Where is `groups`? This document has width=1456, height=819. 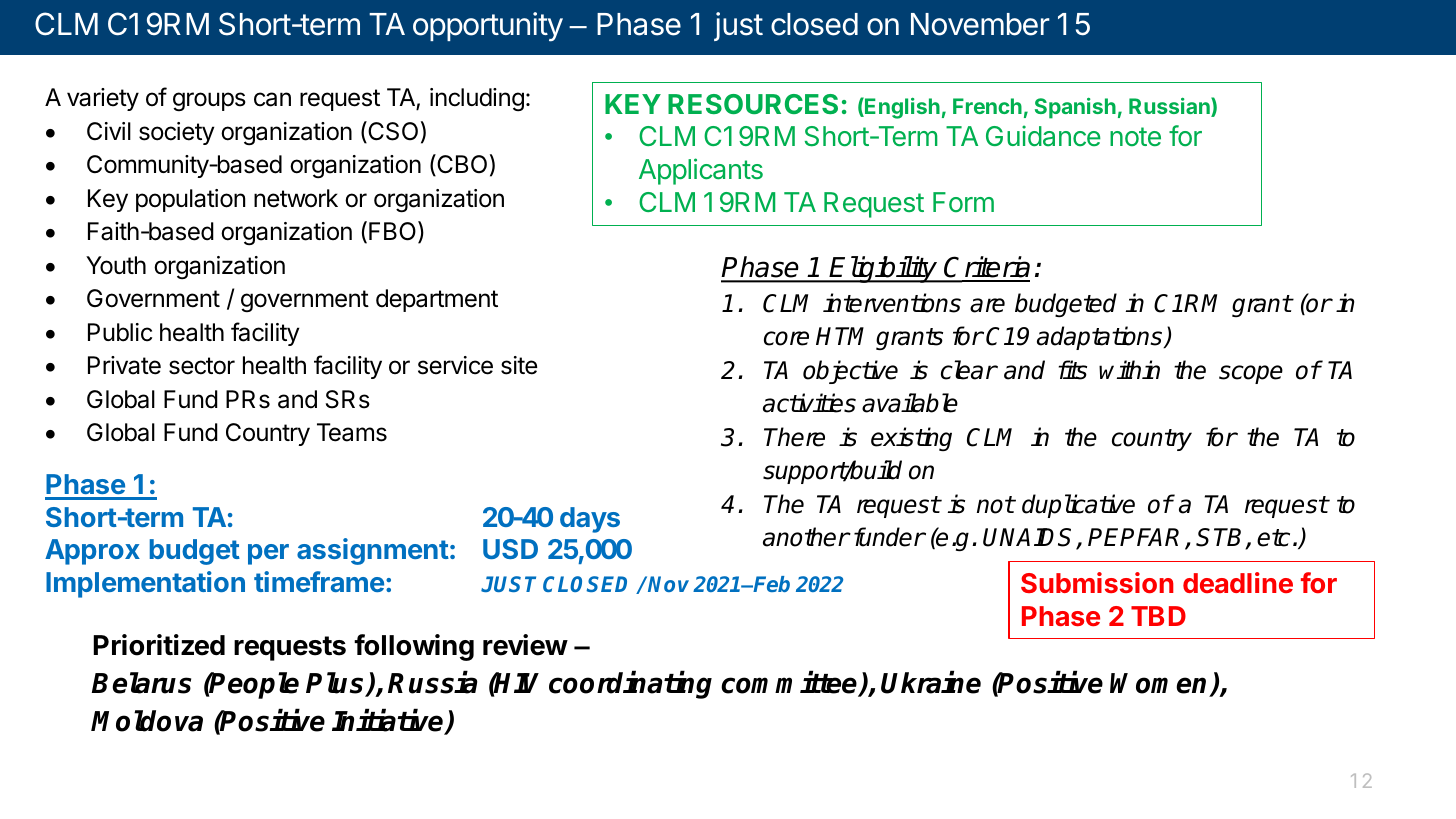
groups is located at coordinates (209, 101).
